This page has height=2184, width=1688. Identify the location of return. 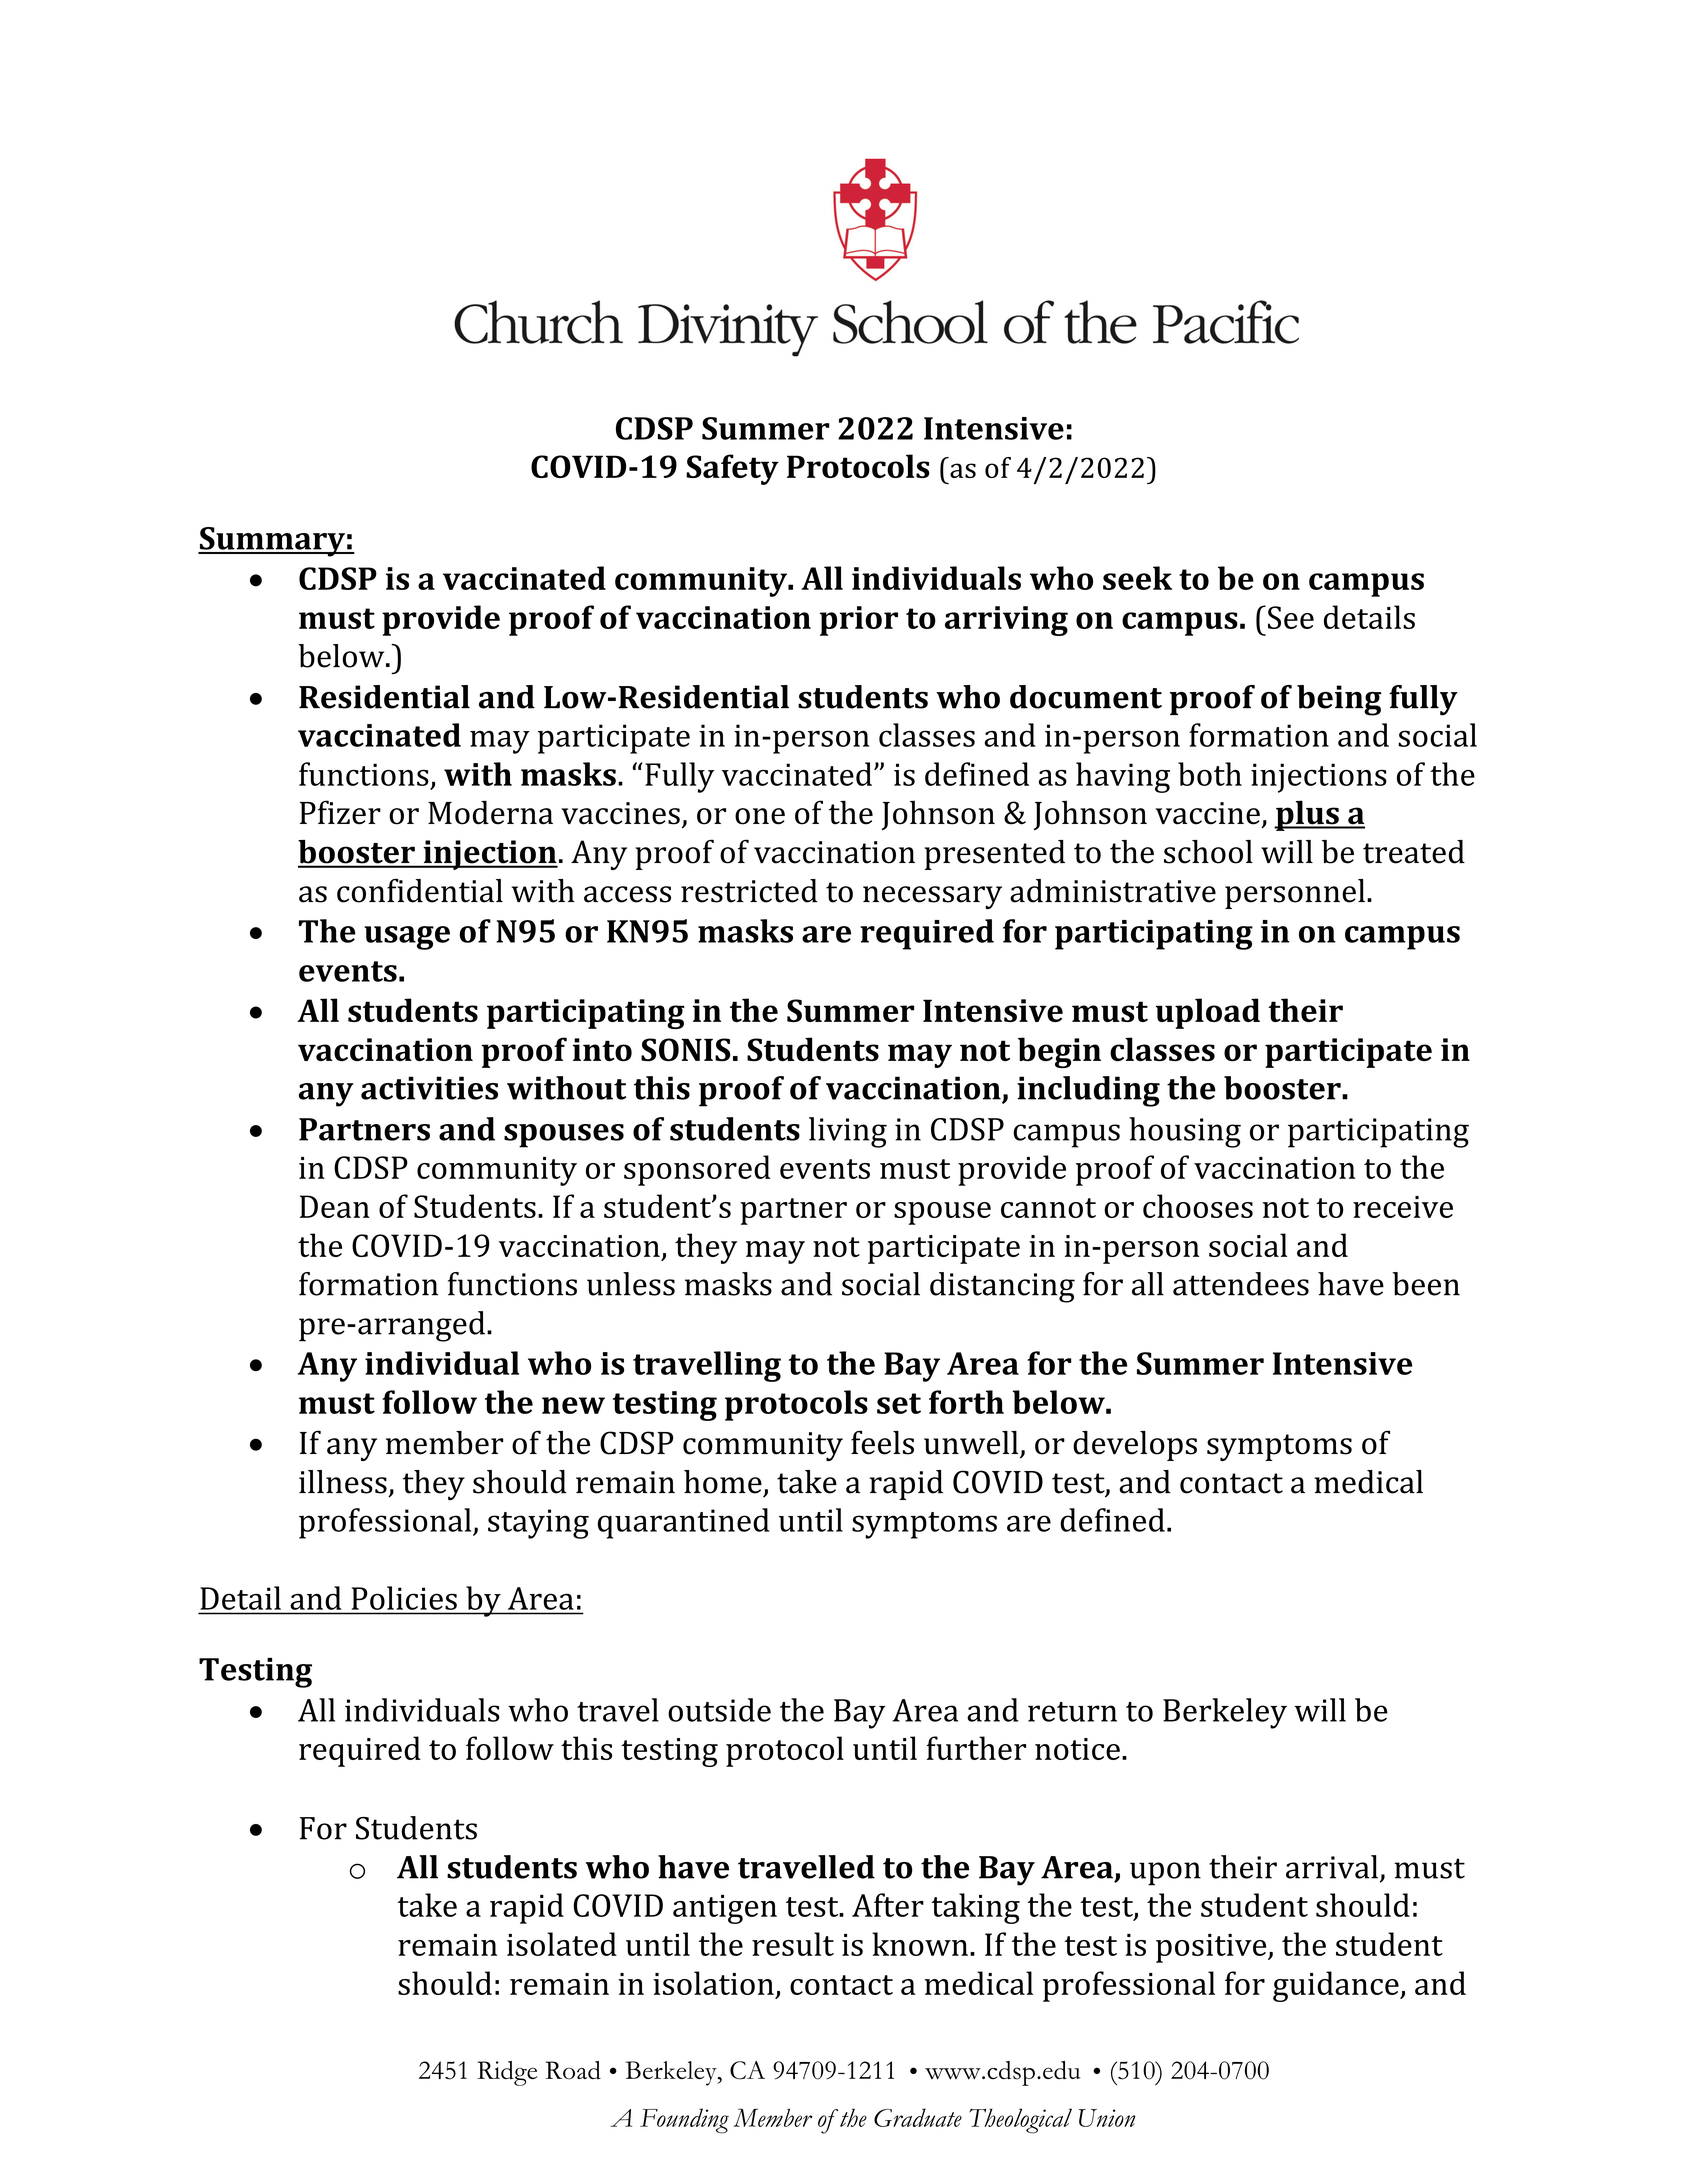
(1072, 1712).
